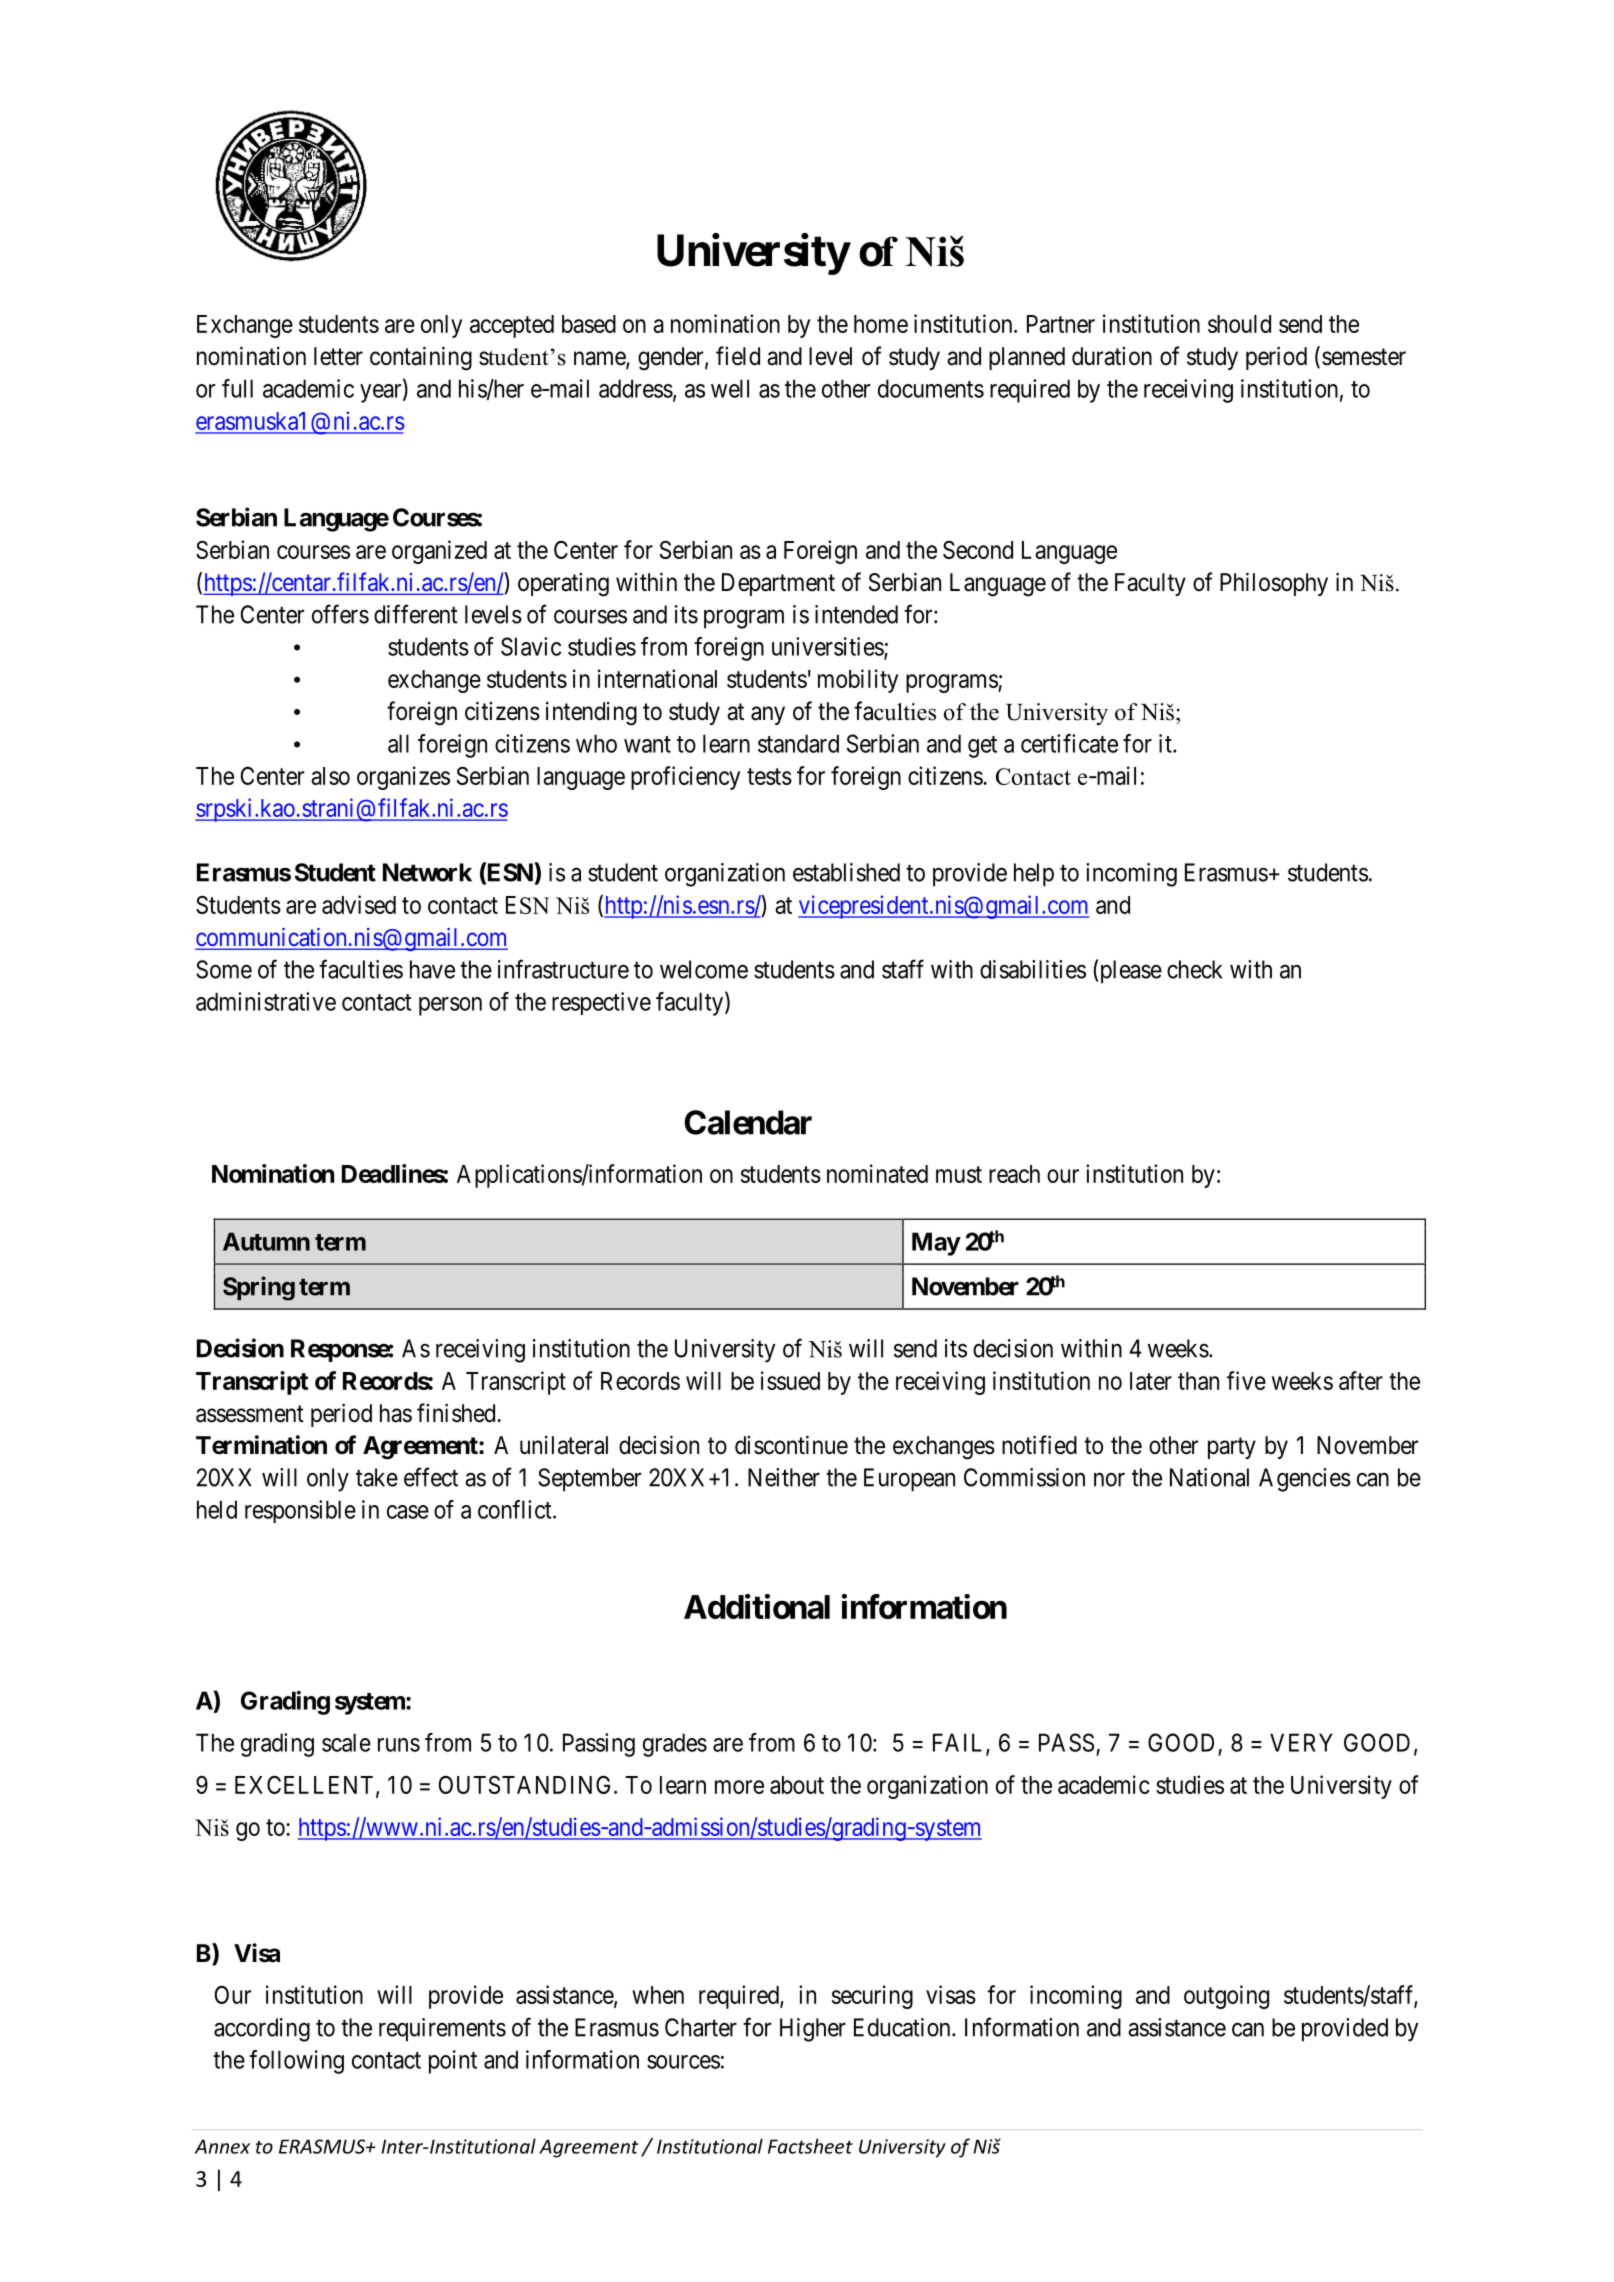 The image size is (1614, 2282). Describe the element at coordinates (813, 2030) in the image. I see `Higher` at that location.
